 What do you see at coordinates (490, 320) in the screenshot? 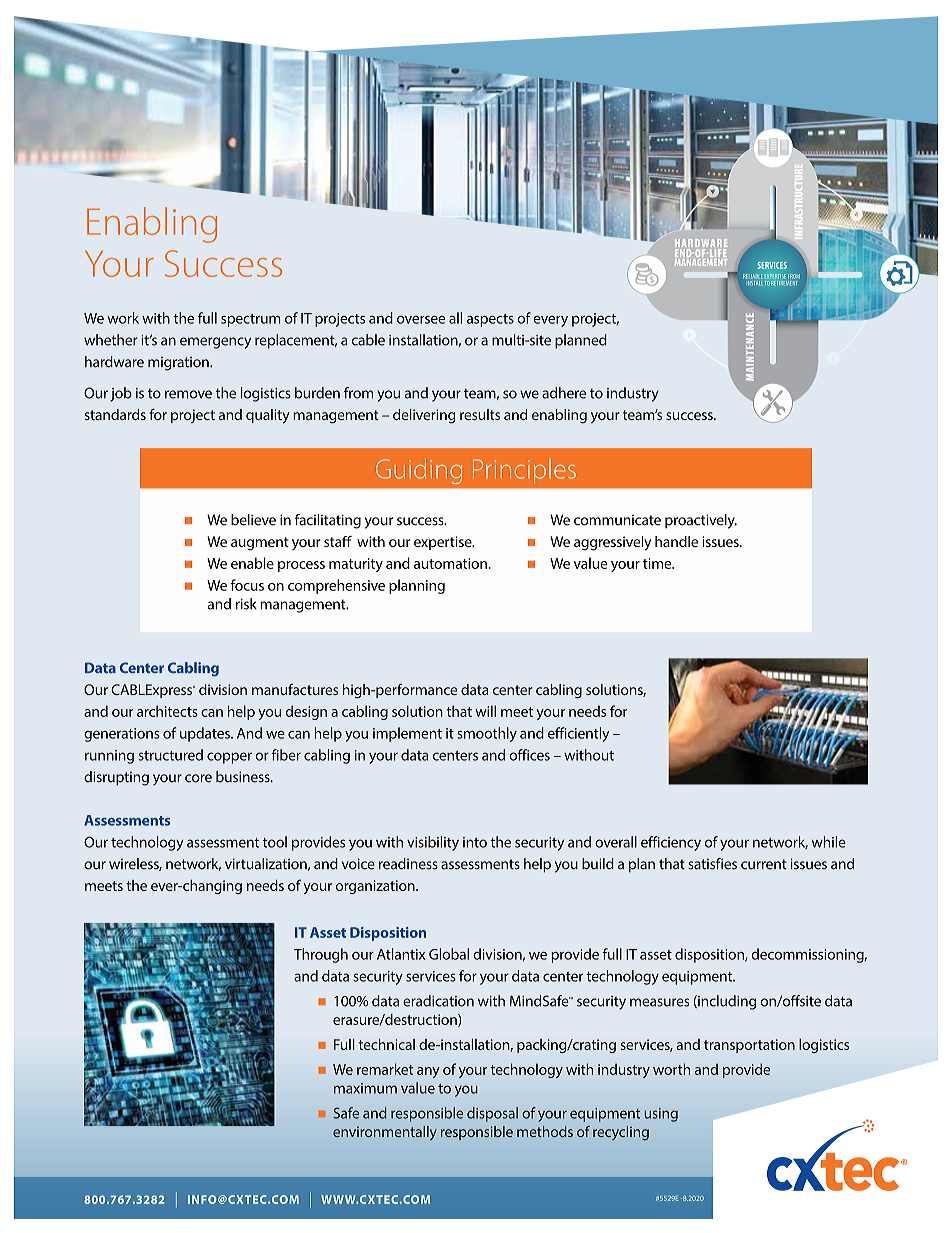
I see `aspects` at bounding box center [490, 320].
